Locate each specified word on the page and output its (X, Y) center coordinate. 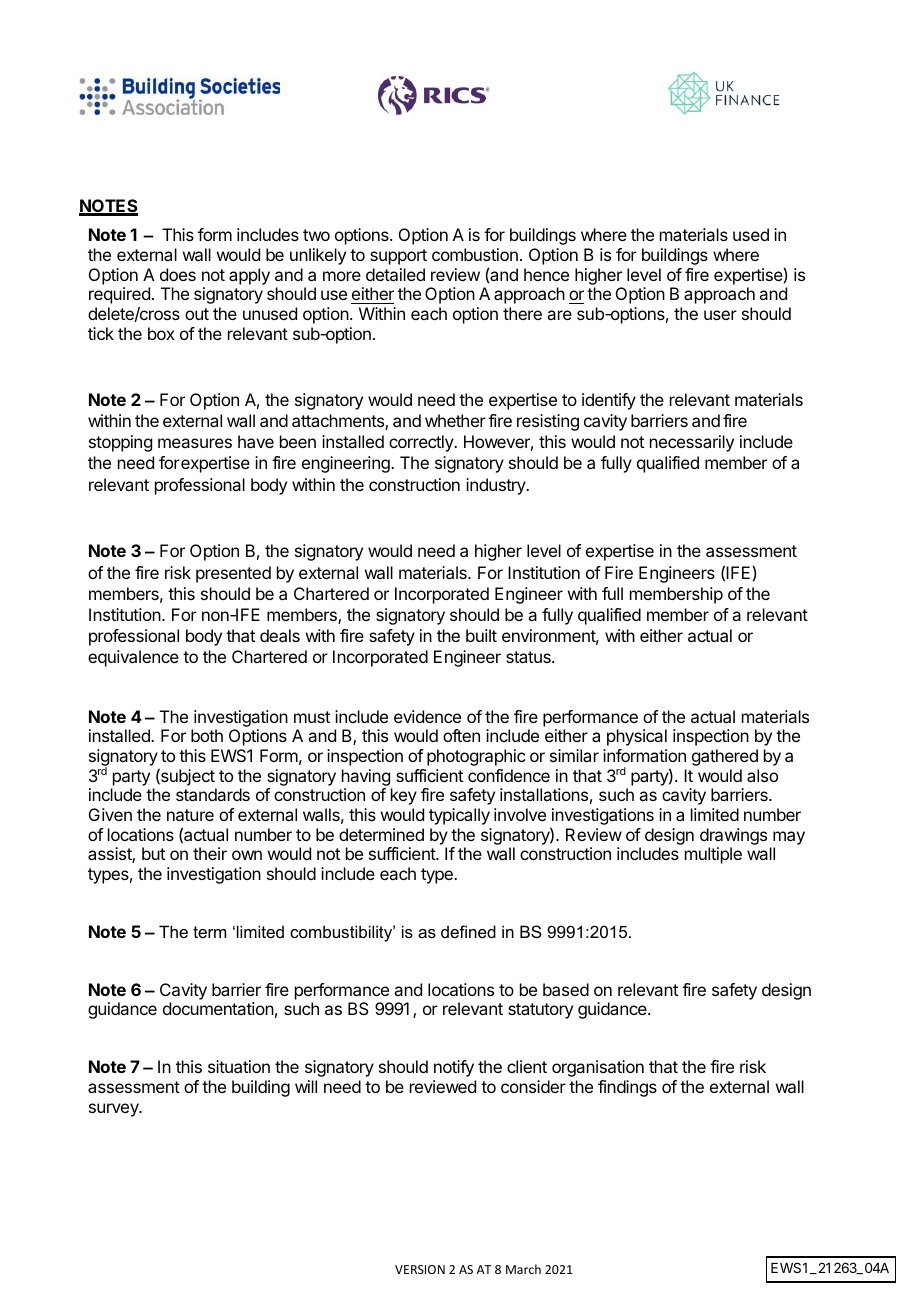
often (461, 735)
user (720, 315)
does (178, 274)
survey (115, 1110)
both (207, 735)
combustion (475, 254)
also (762, 775)
